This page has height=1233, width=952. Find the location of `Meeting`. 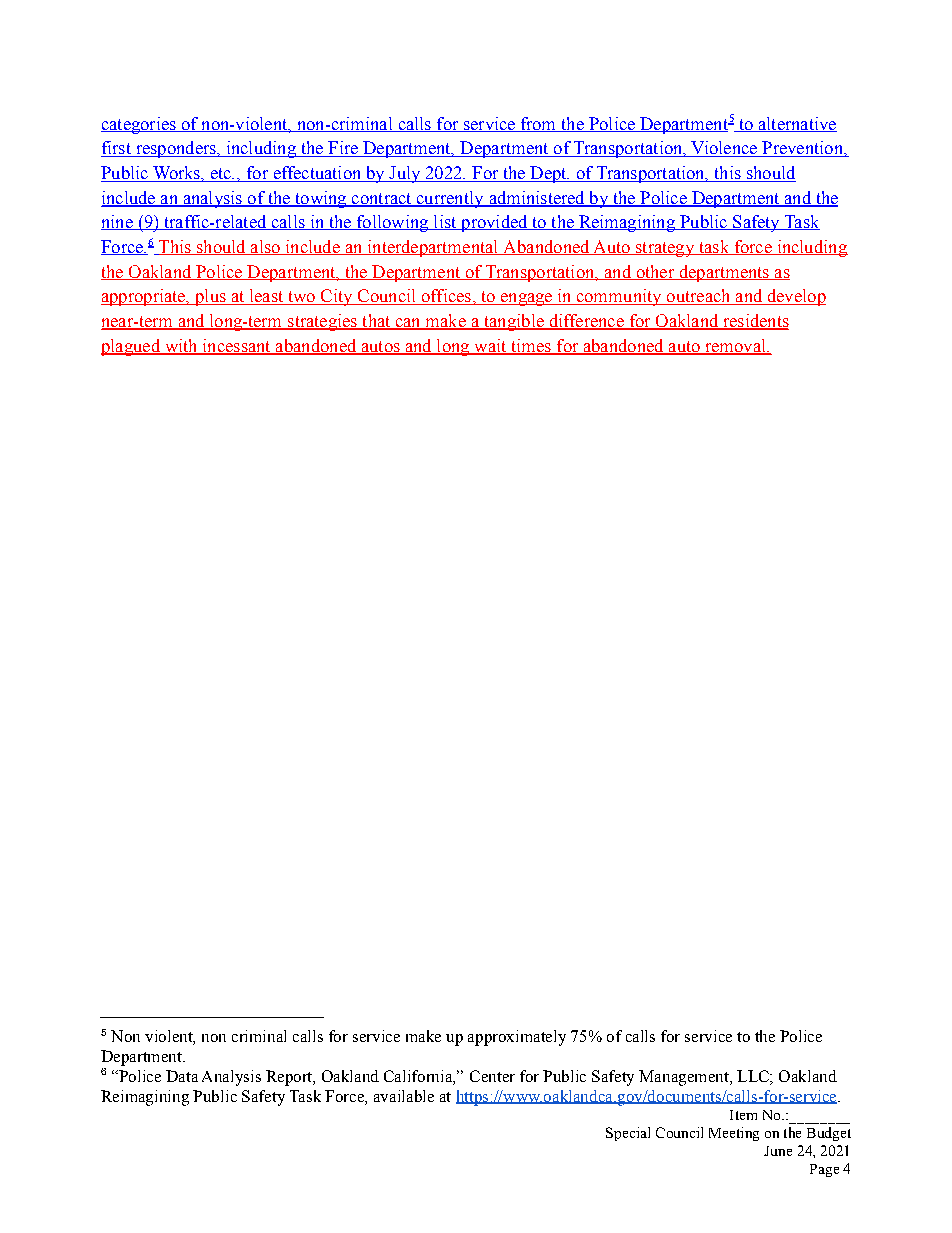

Meeting is located at coordinates (734, 1134).
